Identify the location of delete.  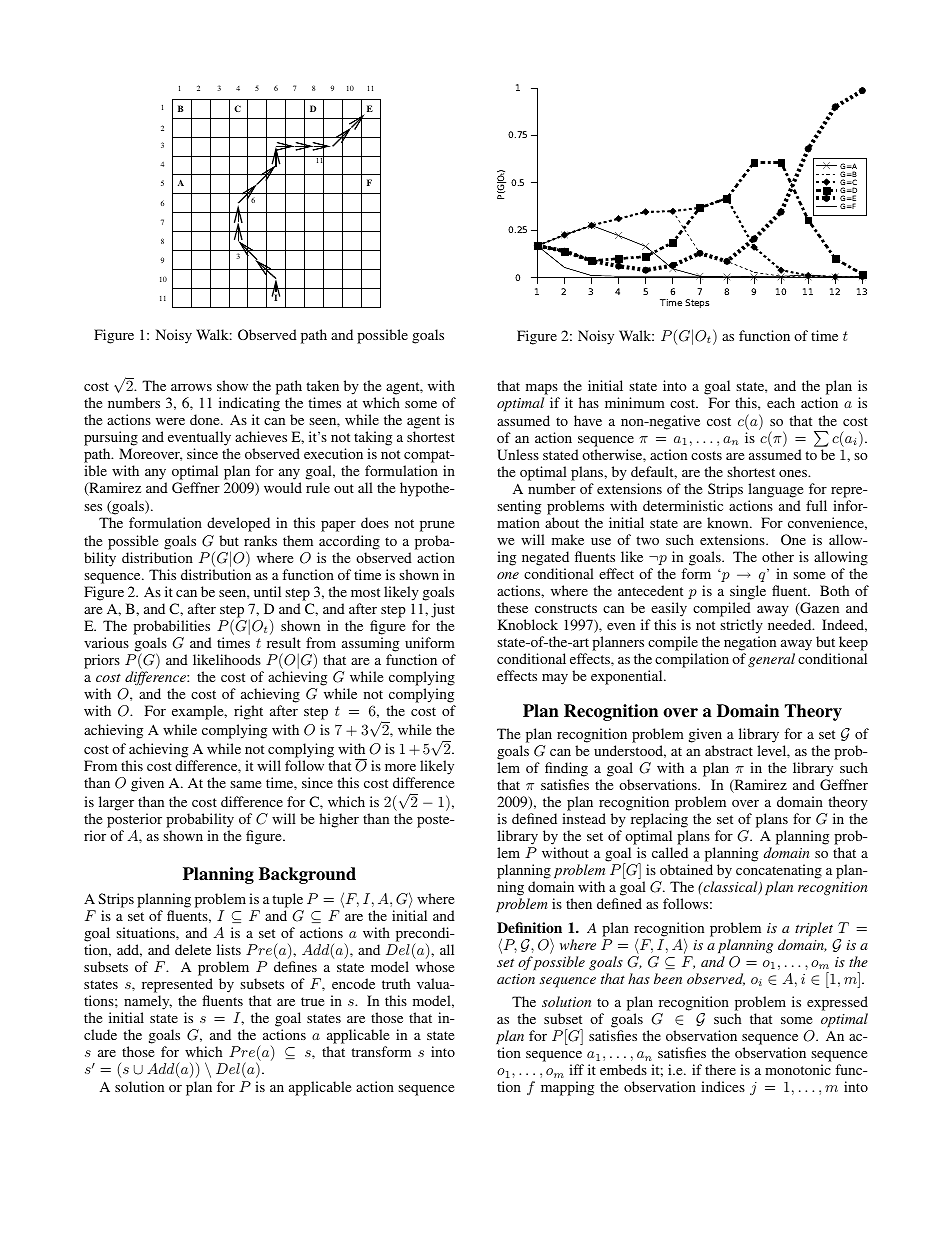
(193, 949).
